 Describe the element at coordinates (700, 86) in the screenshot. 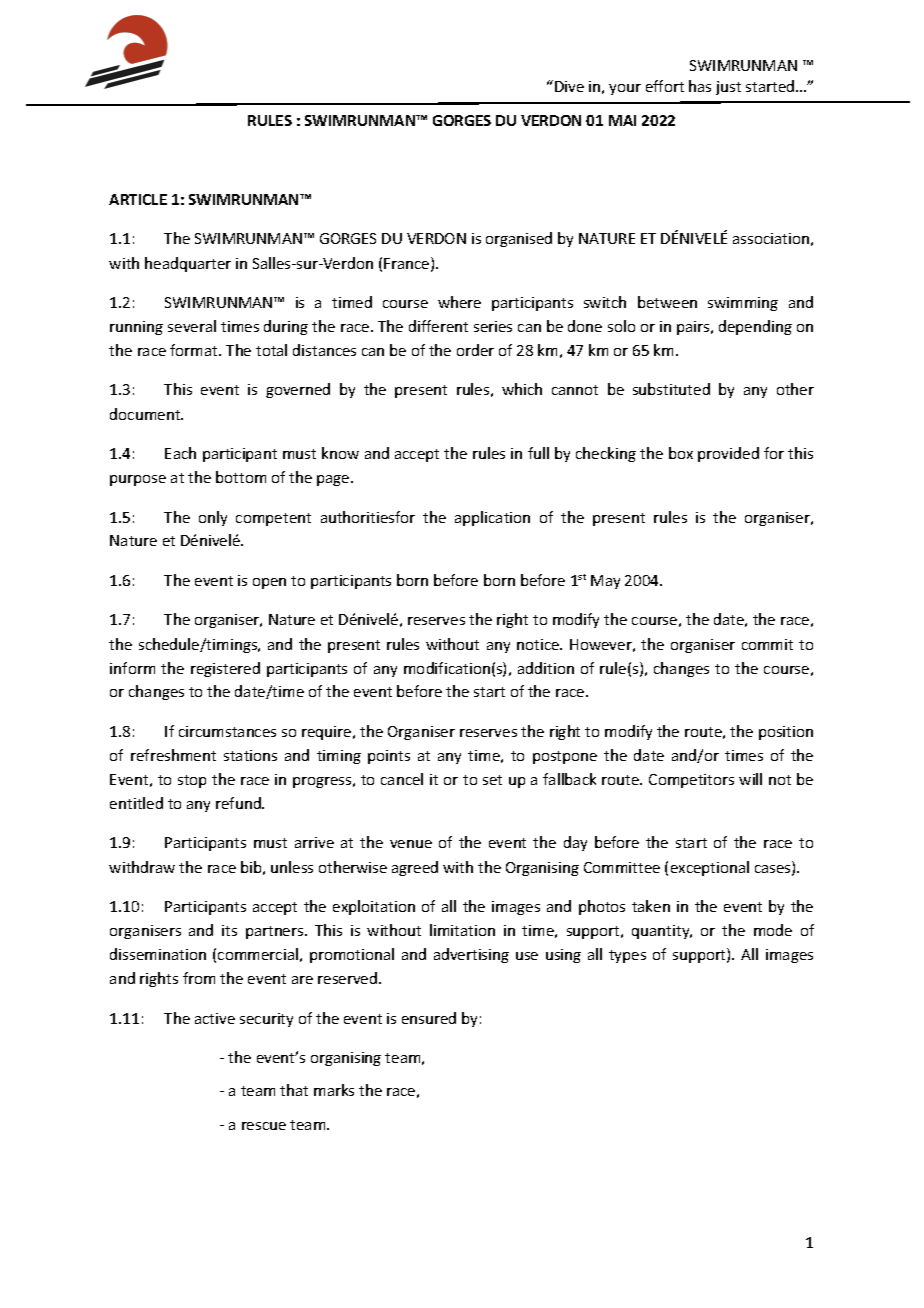

I see `has` at that location.
